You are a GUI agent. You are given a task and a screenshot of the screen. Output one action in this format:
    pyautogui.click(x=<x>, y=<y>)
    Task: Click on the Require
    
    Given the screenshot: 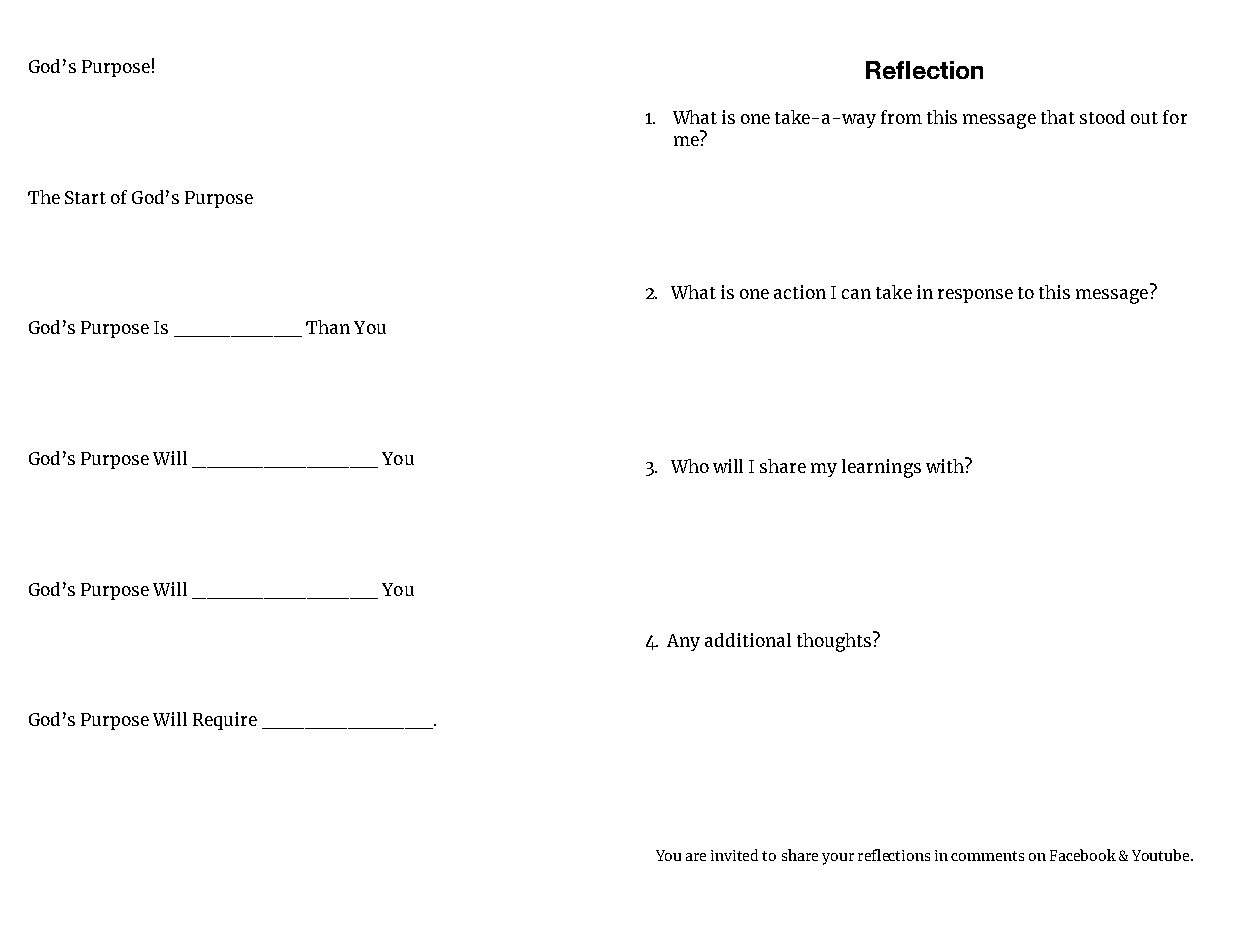 What is the action you would take?
    pyautogui.click(x=225, y=721)
